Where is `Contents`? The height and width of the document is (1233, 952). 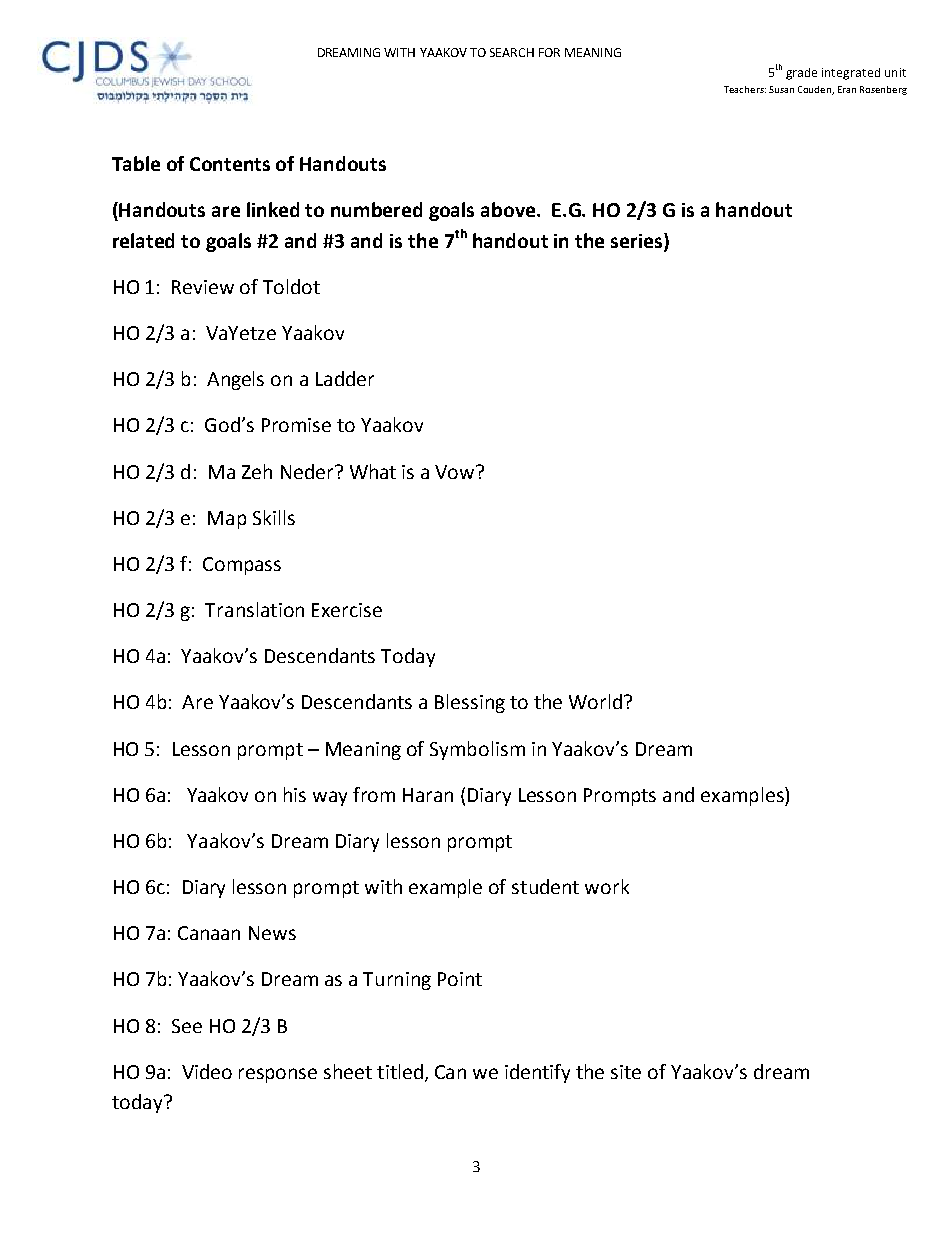 Contents is located at coordinates (230, 164).
